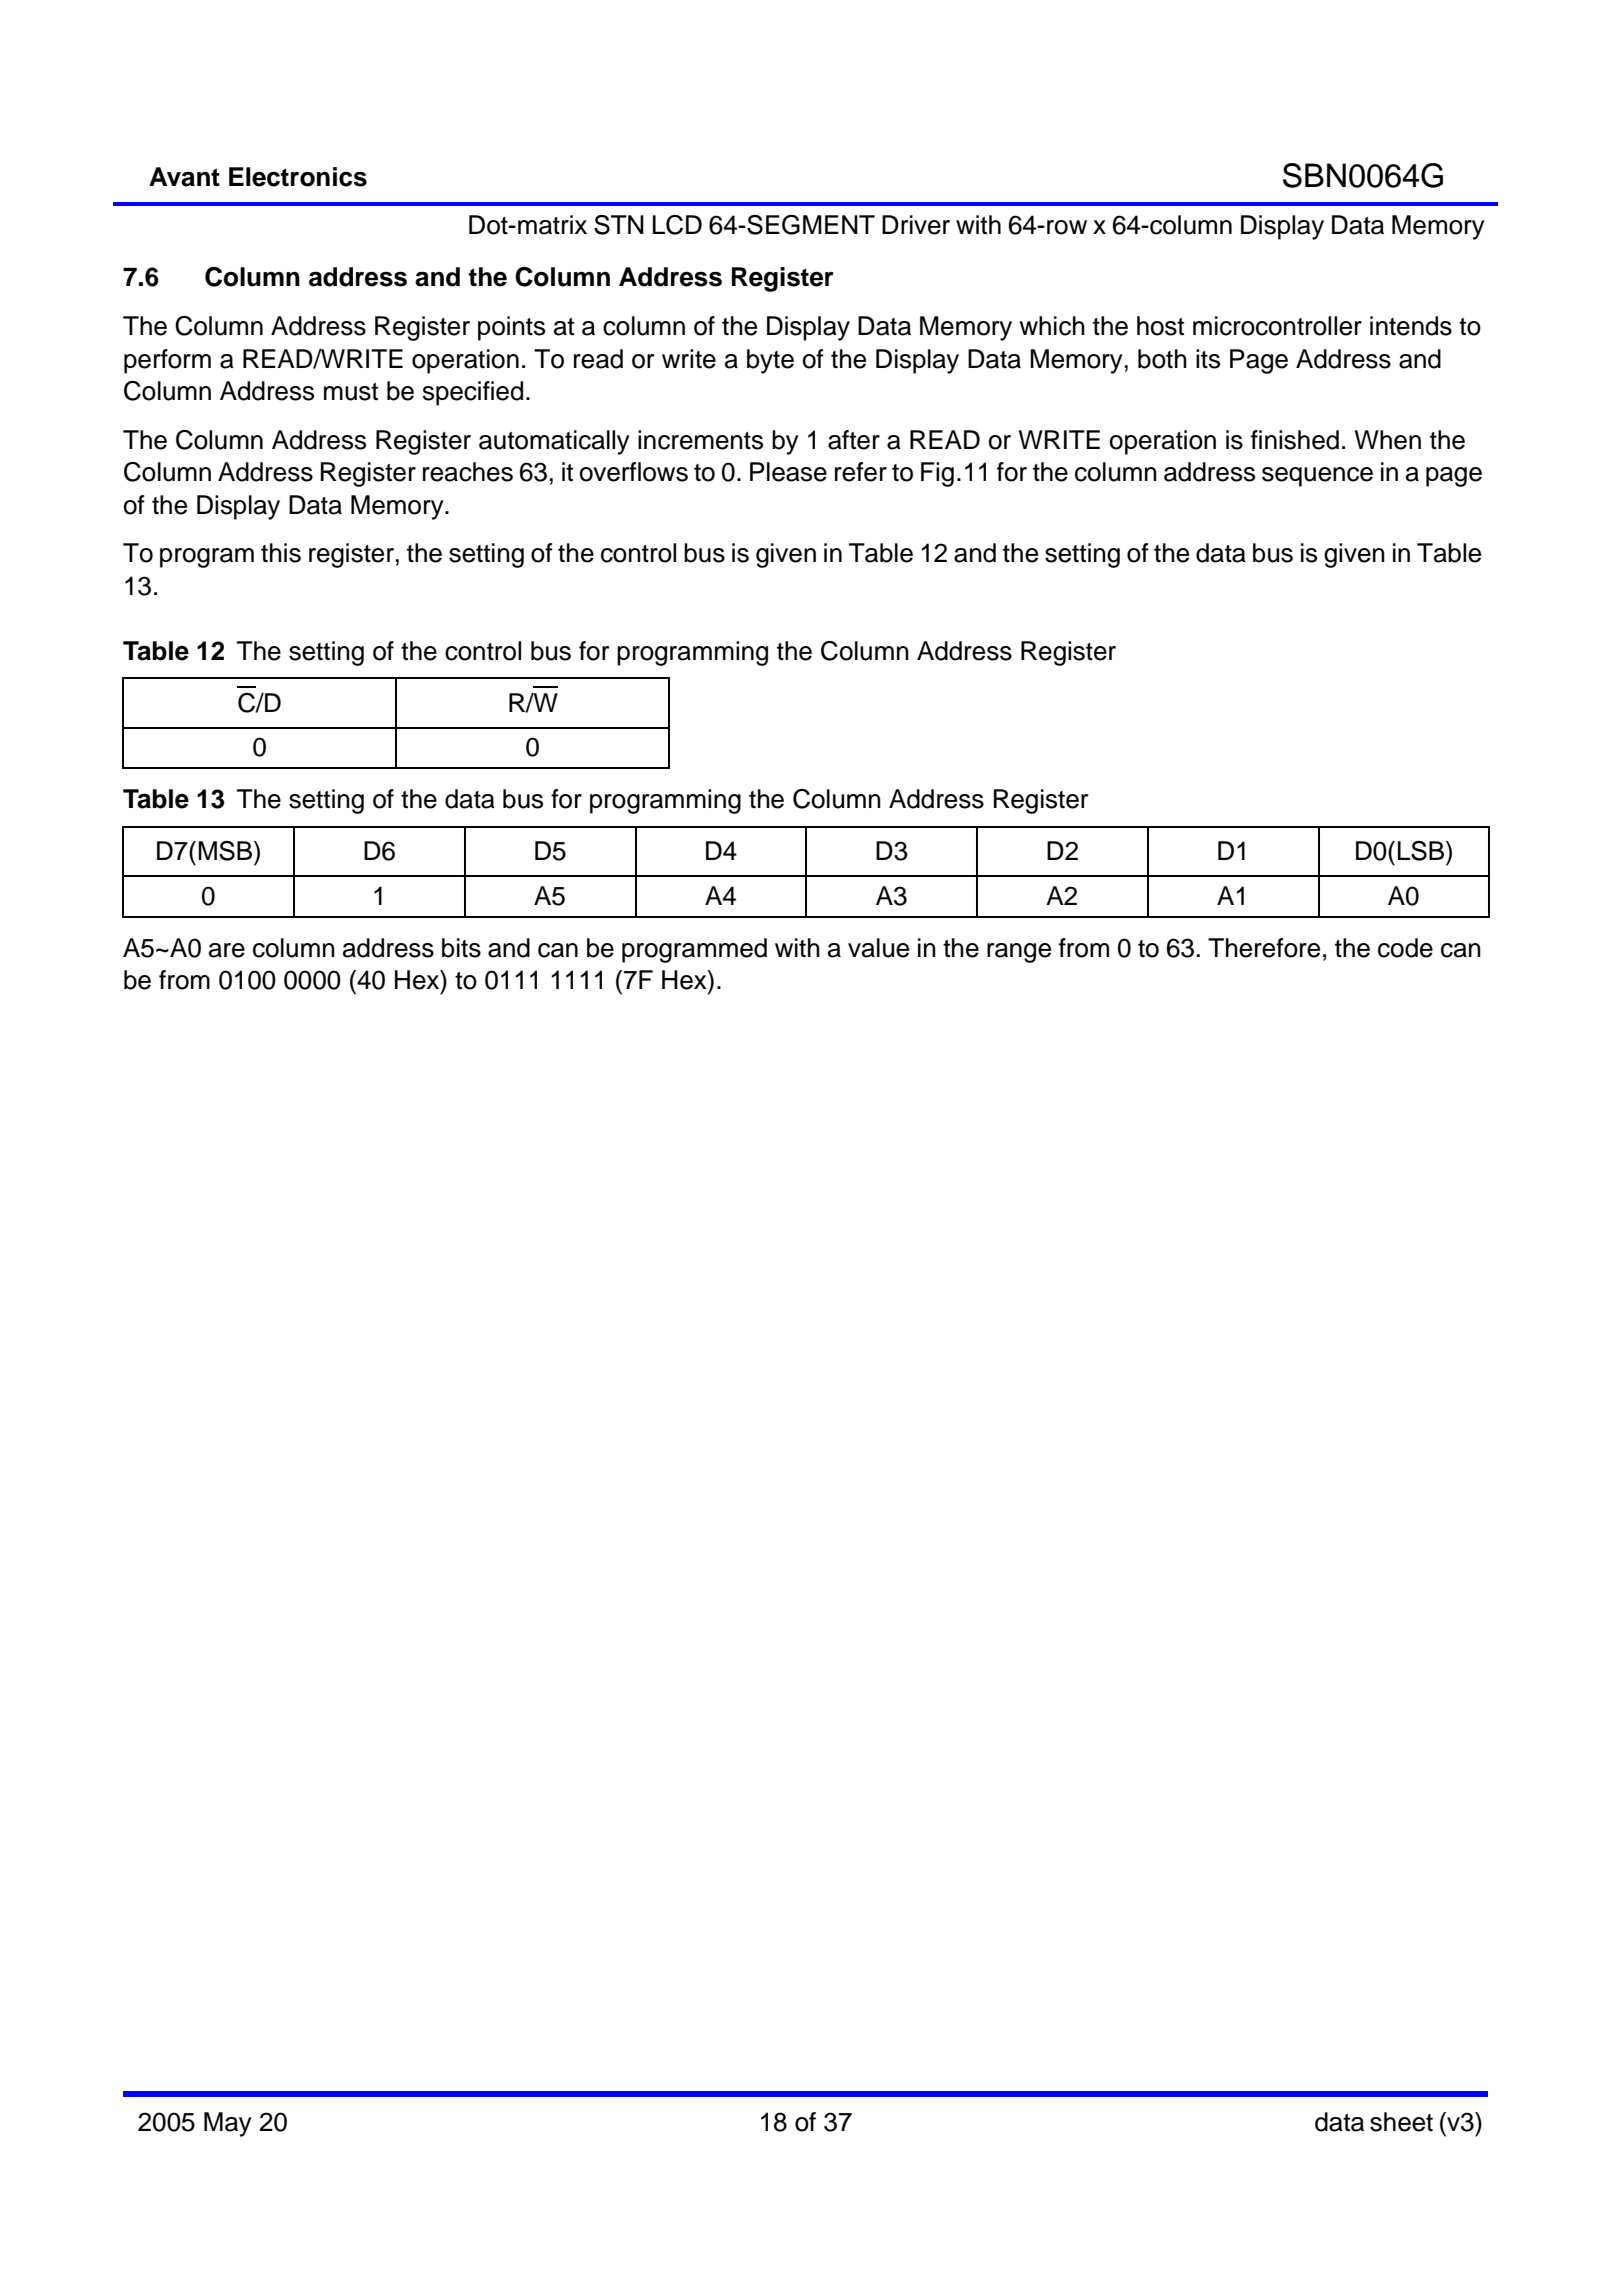 The image size is (1611, 2279). I want to click on Electronics, so click(298, 177).
